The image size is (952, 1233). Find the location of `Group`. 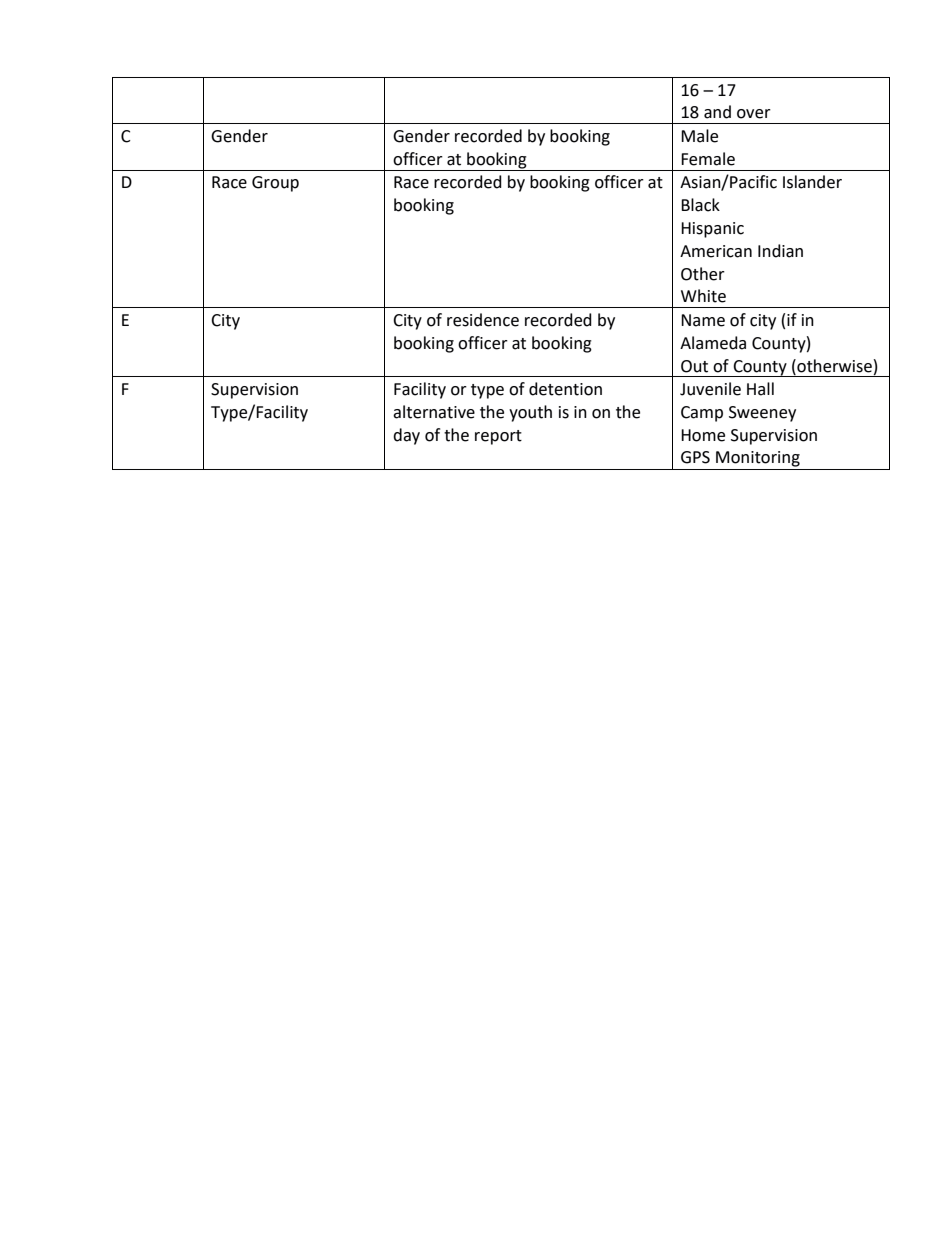

Group is located at coordinates (275, 184).
